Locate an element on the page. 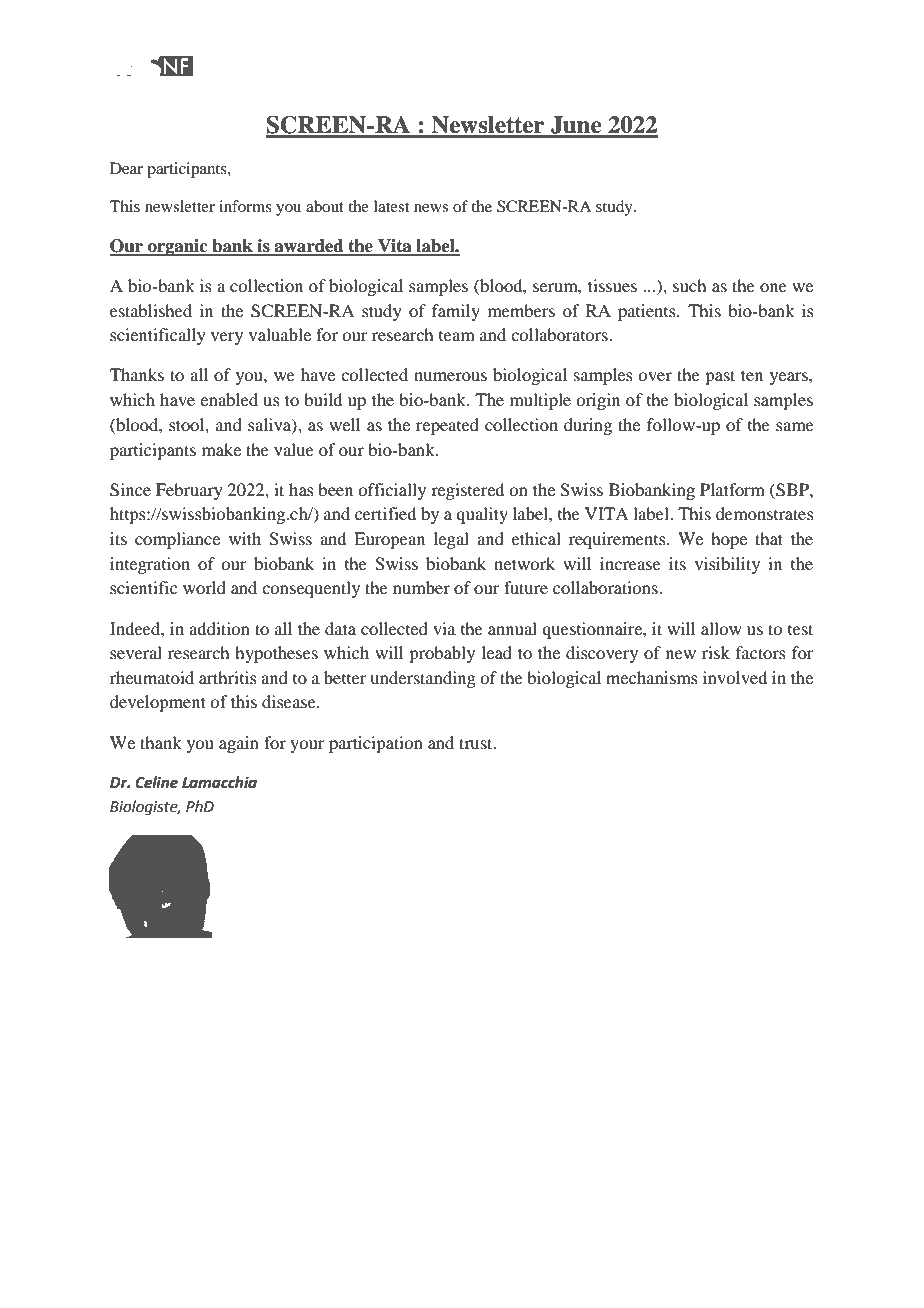 Image resolution: width=924 pixels, height=1308 pixels. trust is located at coordinates (477, 743).
